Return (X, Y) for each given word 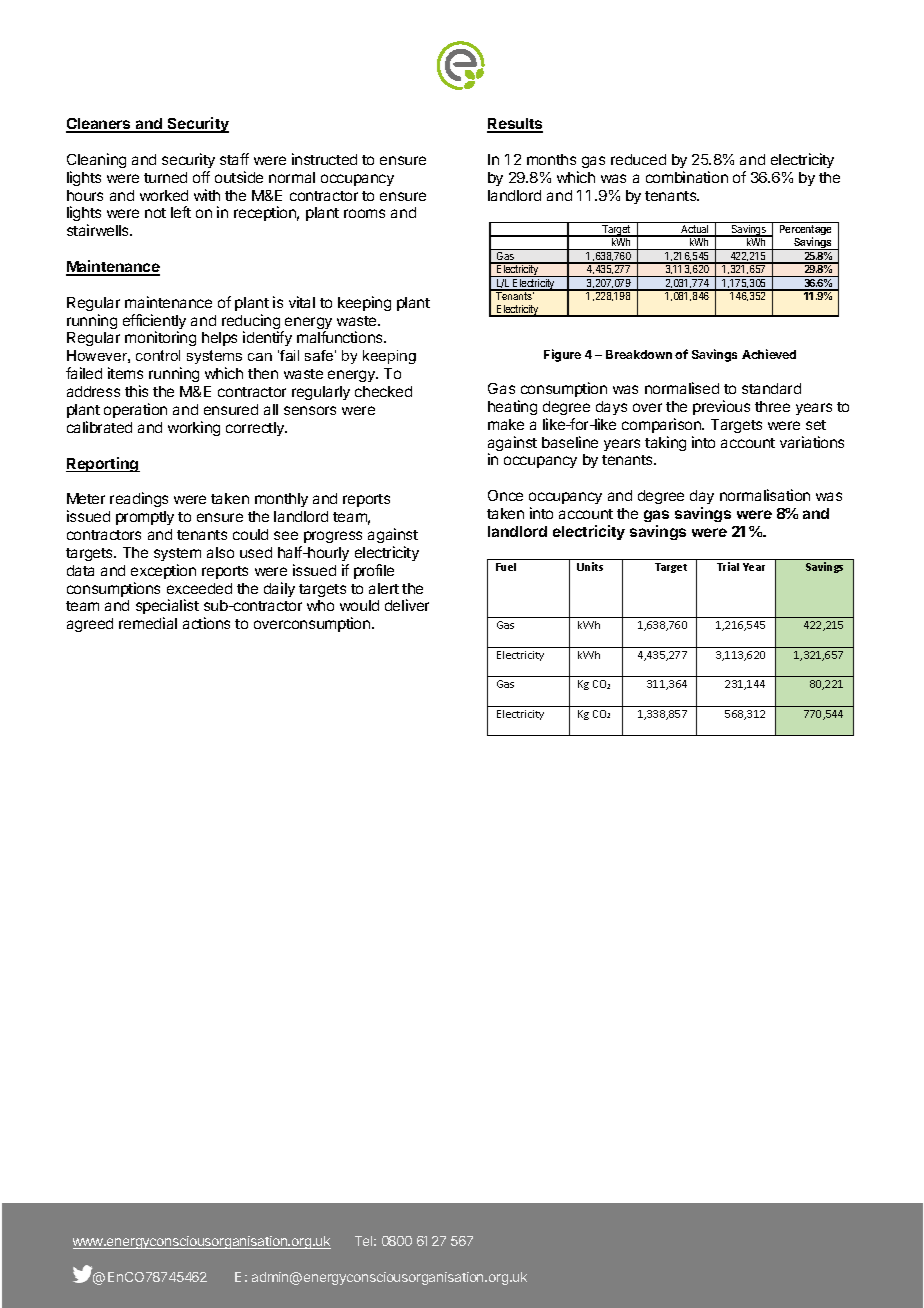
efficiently (154, 323)
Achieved (769, 354)
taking (665, 443)
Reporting (103, 464)
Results (515, 125)
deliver (407, 605)
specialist (167, 608)
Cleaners (99, 125)
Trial (728, 566)
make (506, 424)
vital (302, 302)
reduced (638, 159)
